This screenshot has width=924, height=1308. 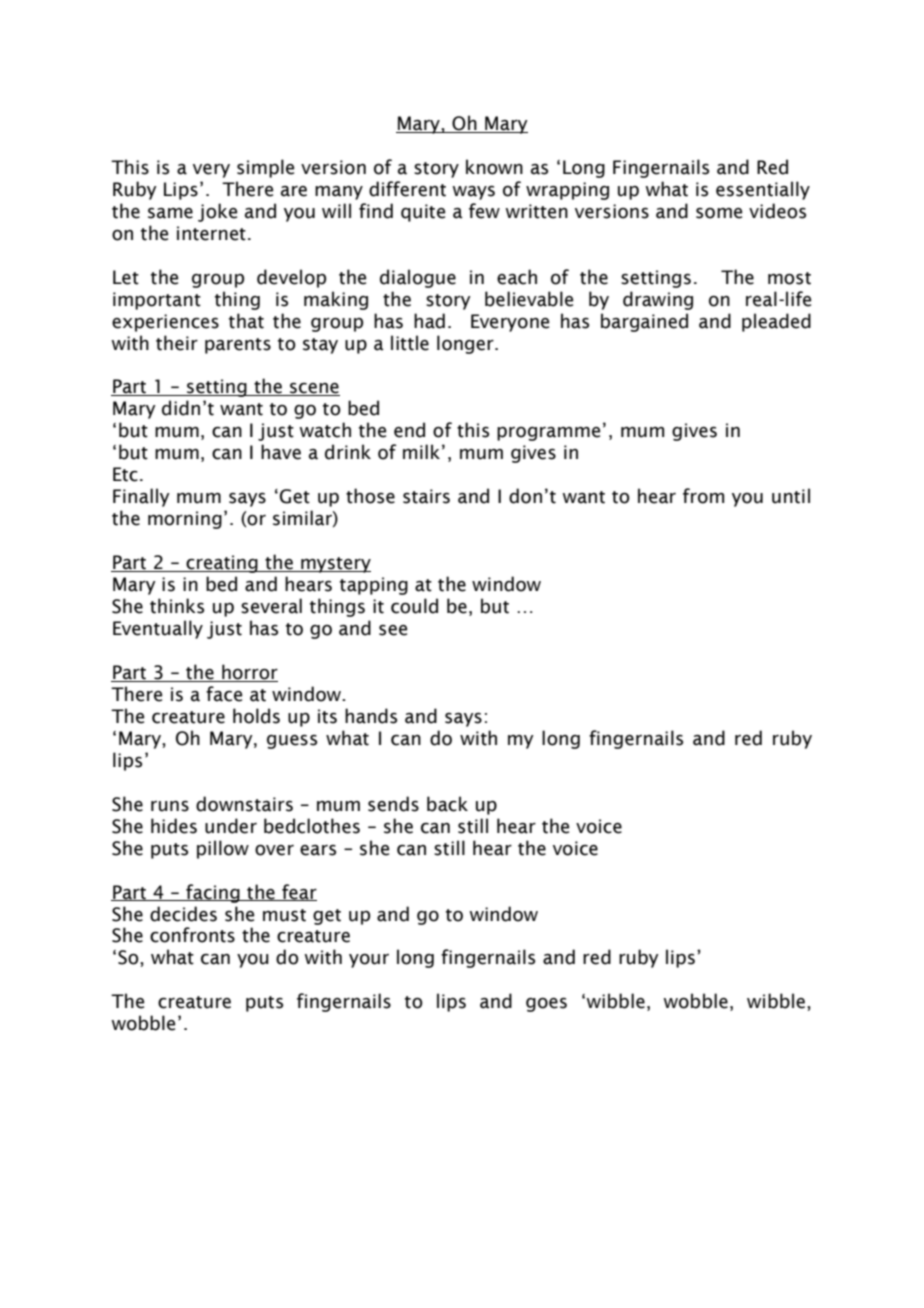 What do you see at coordinates (192, 935) in the screenshot?
I see `confronts` at bounding box center [192, 935].
